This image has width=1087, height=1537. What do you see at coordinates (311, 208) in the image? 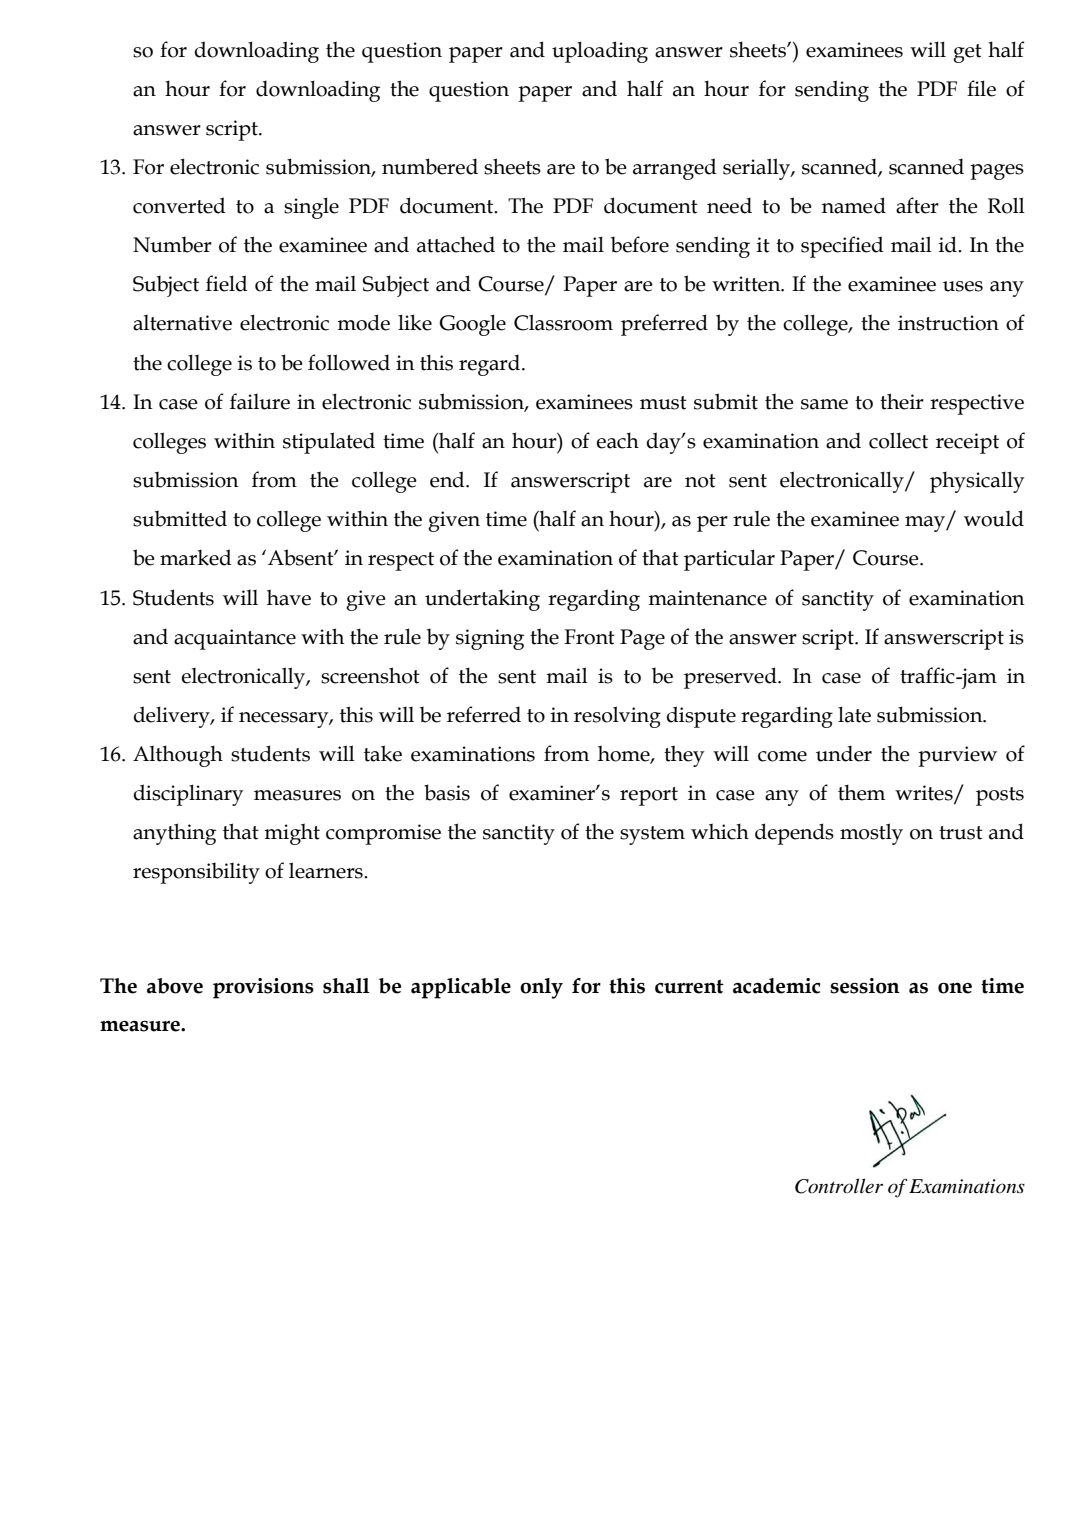
I see `single` at bounding box center [311, 208].
